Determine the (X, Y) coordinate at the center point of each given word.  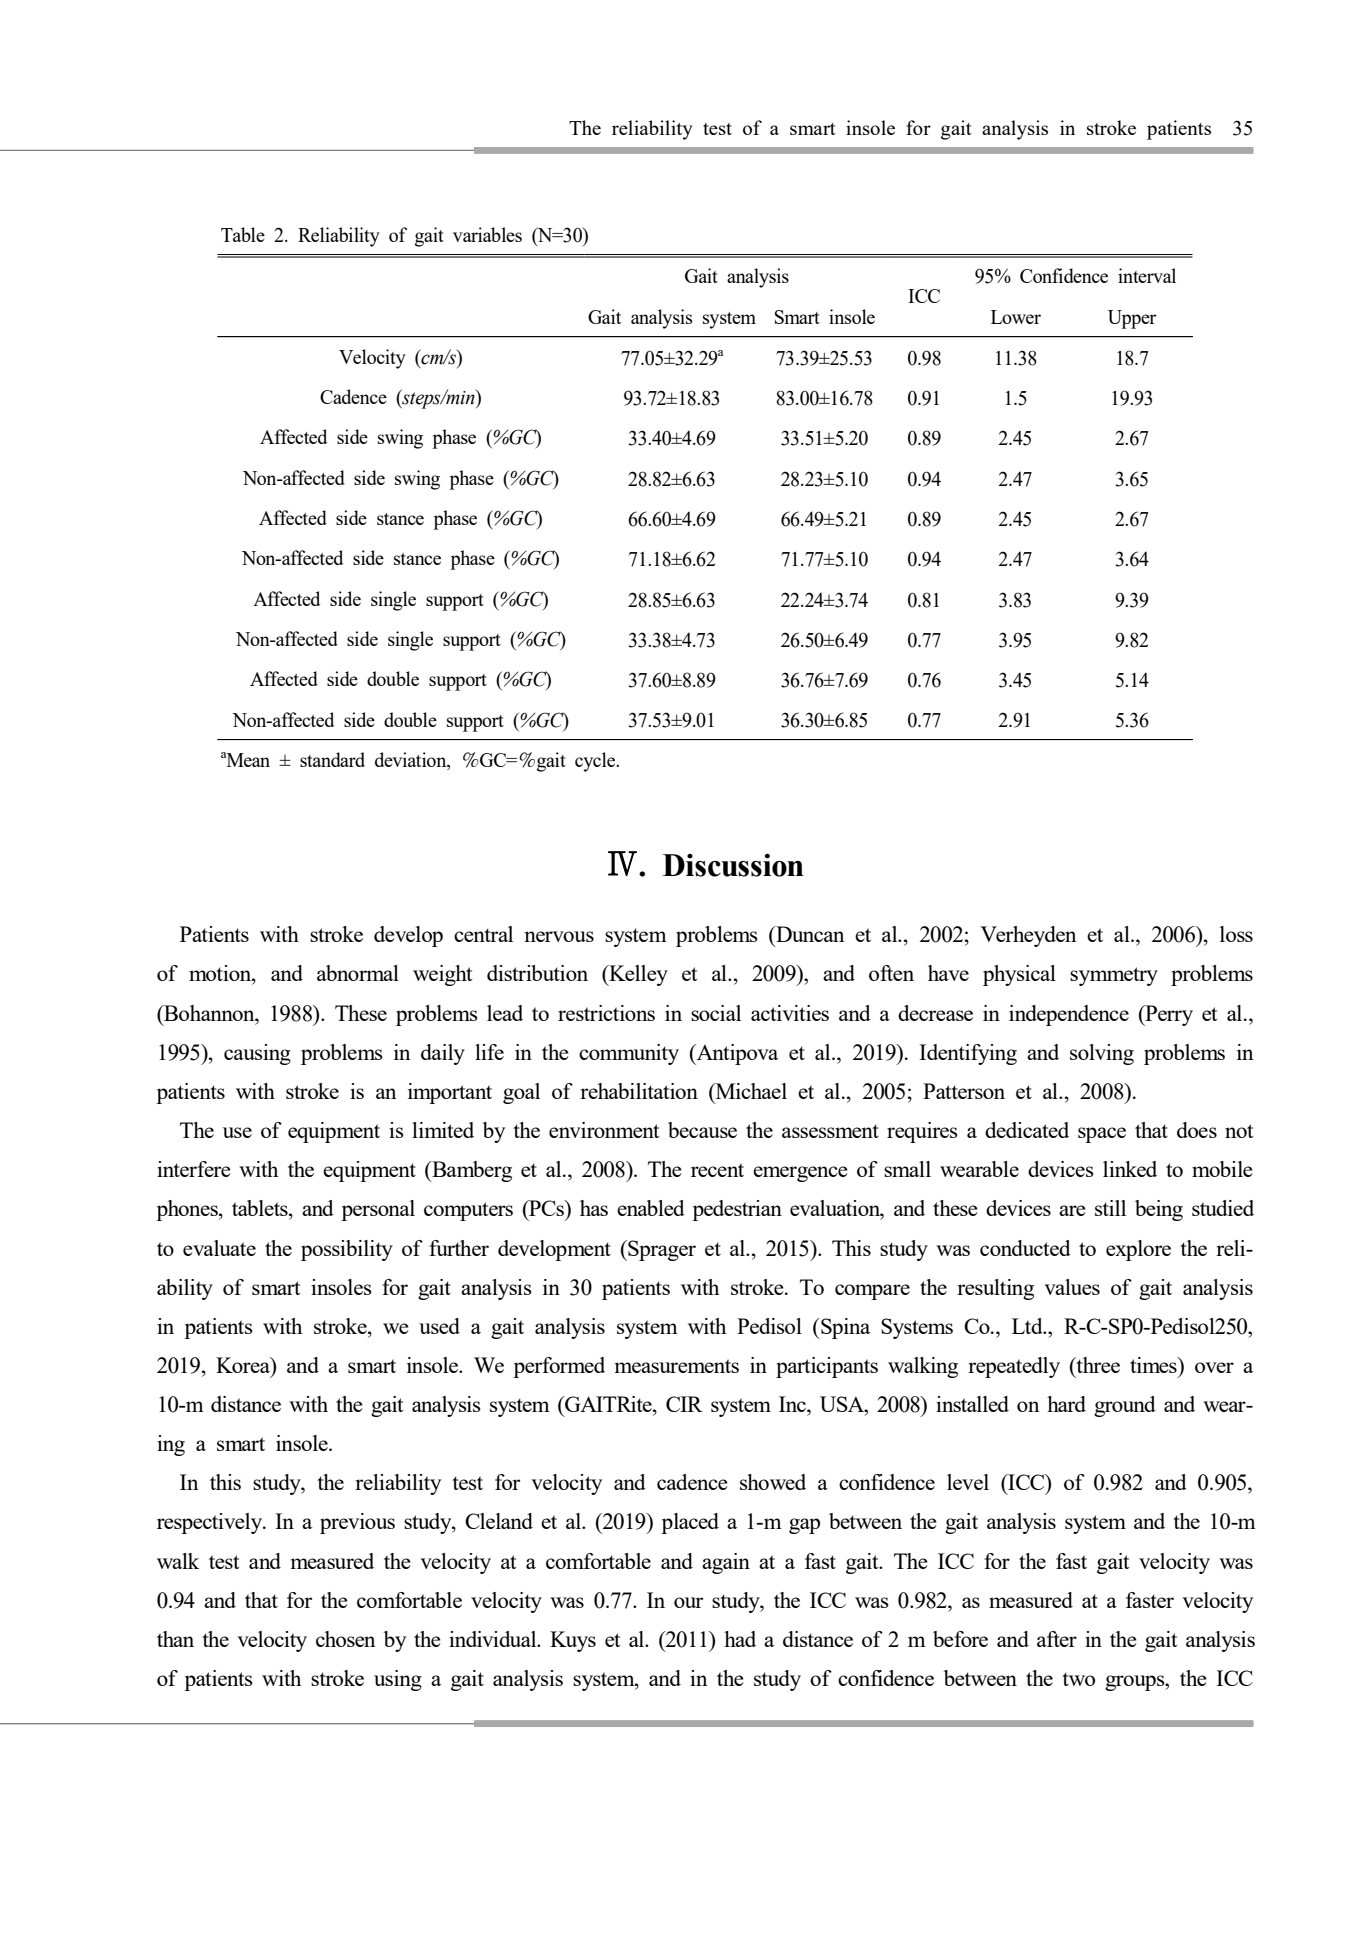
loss (1236, 934)
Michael (750, 1092)
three (1097, 1365)
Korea (244, 1365)
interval (1147, 275)
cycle (596, 762)
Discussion (733, 865)
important (450, 1093)
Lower (1016, 317)
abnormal (358, 973)
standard (332, 759)
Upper (1132, 319)
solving (1102, 1054)
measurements (677, 1366)
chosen (346, 1639)
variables (487, 234)
